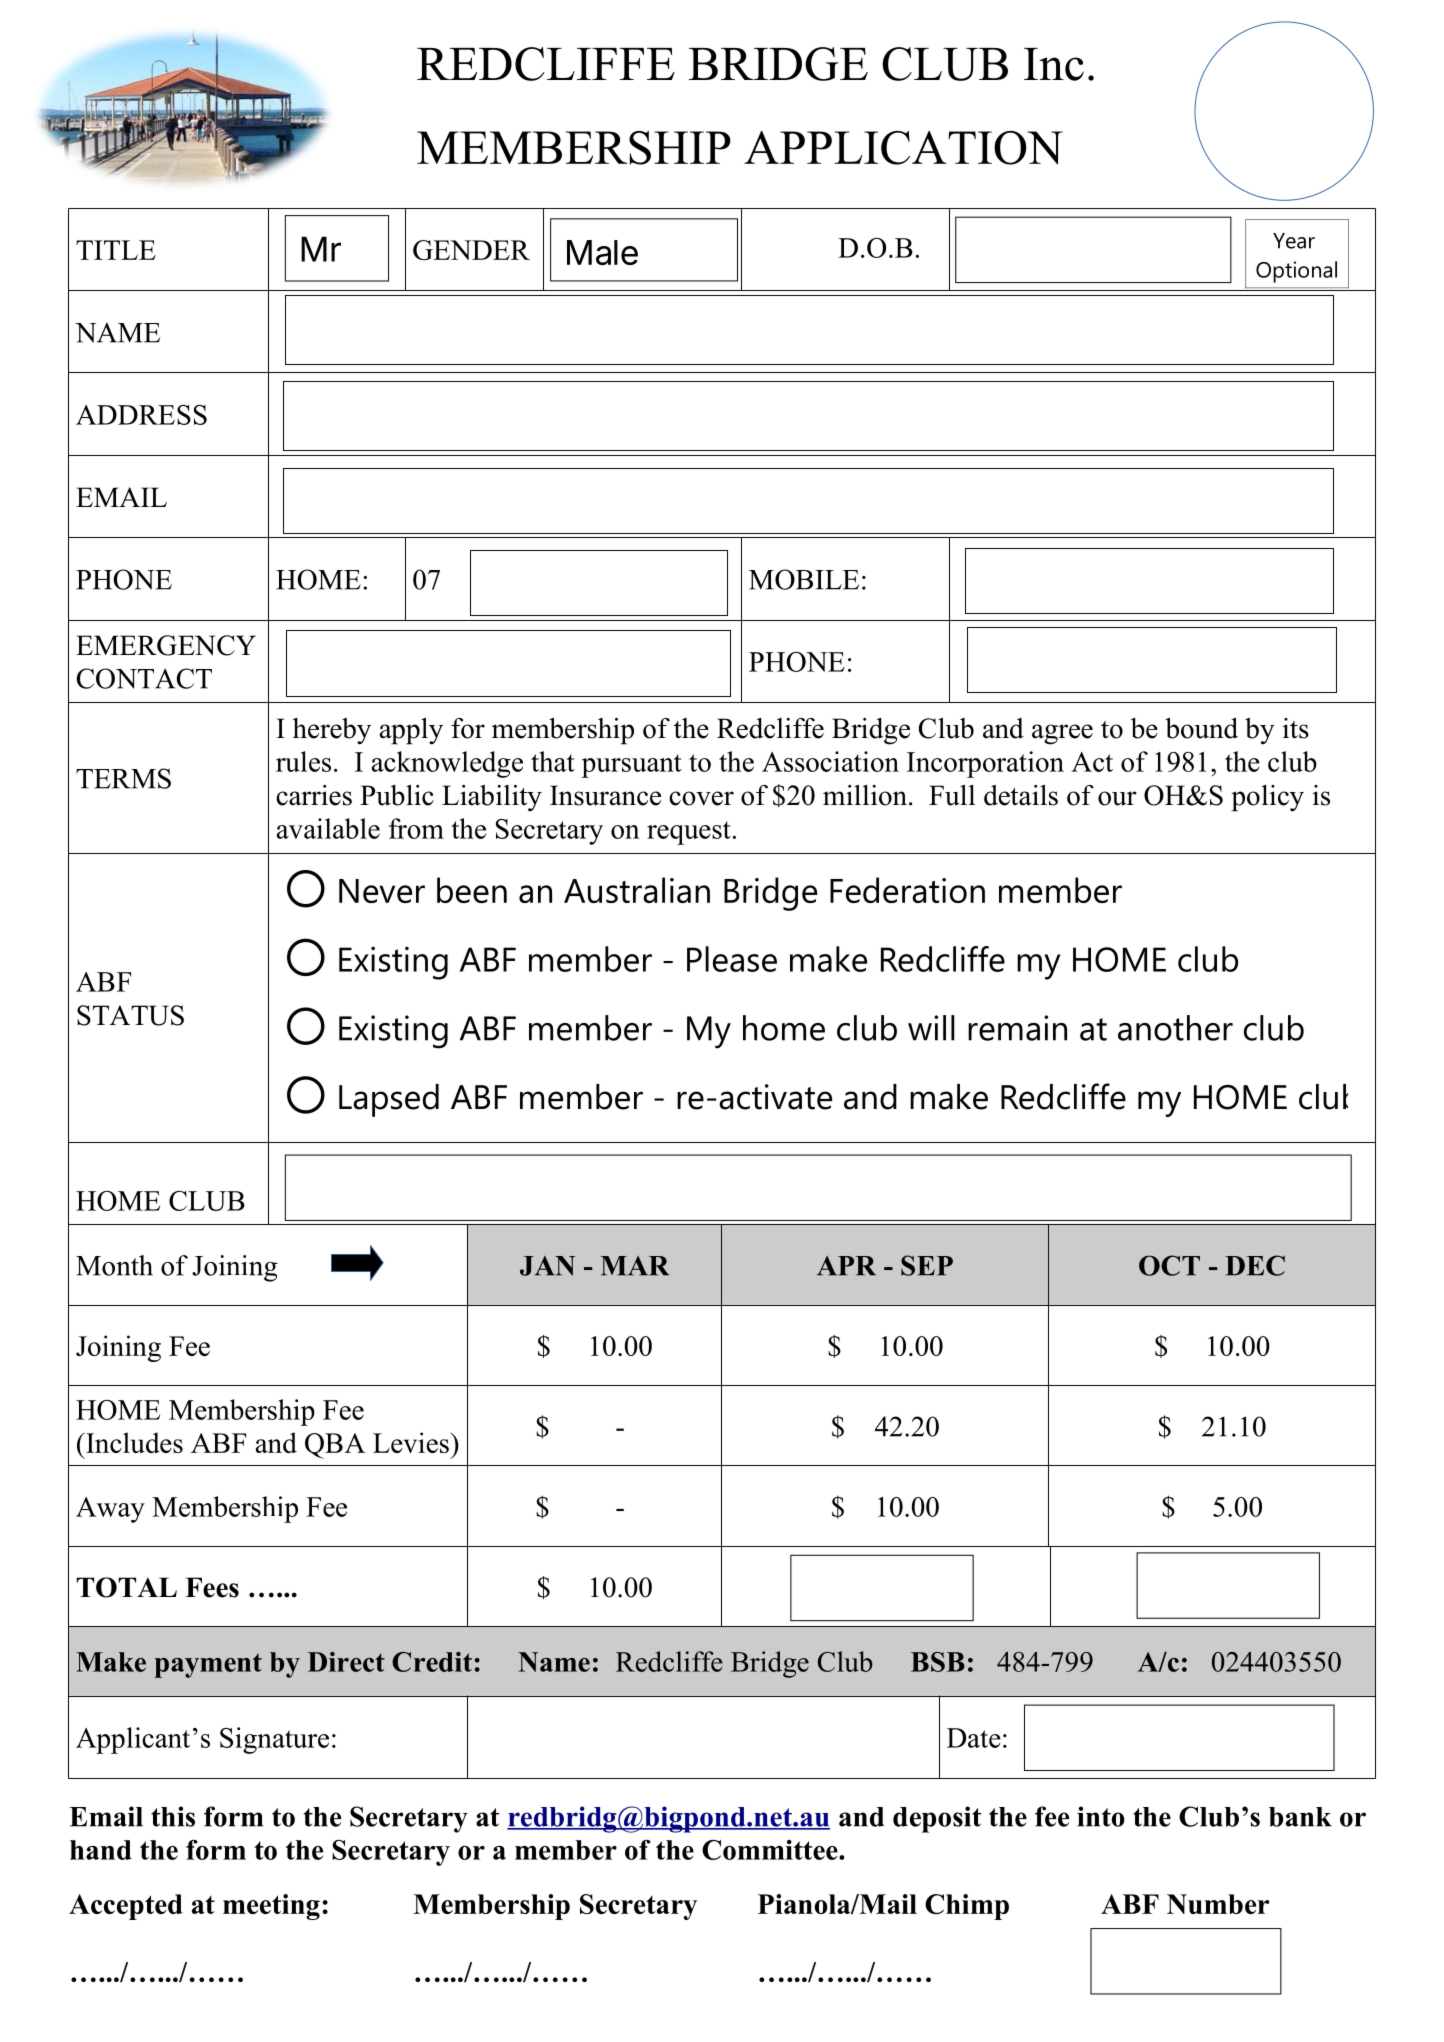  What do you see at coordinates (271, 1907) in the screenshot?
I see `meeting` at bounding box center [271, 1907].
